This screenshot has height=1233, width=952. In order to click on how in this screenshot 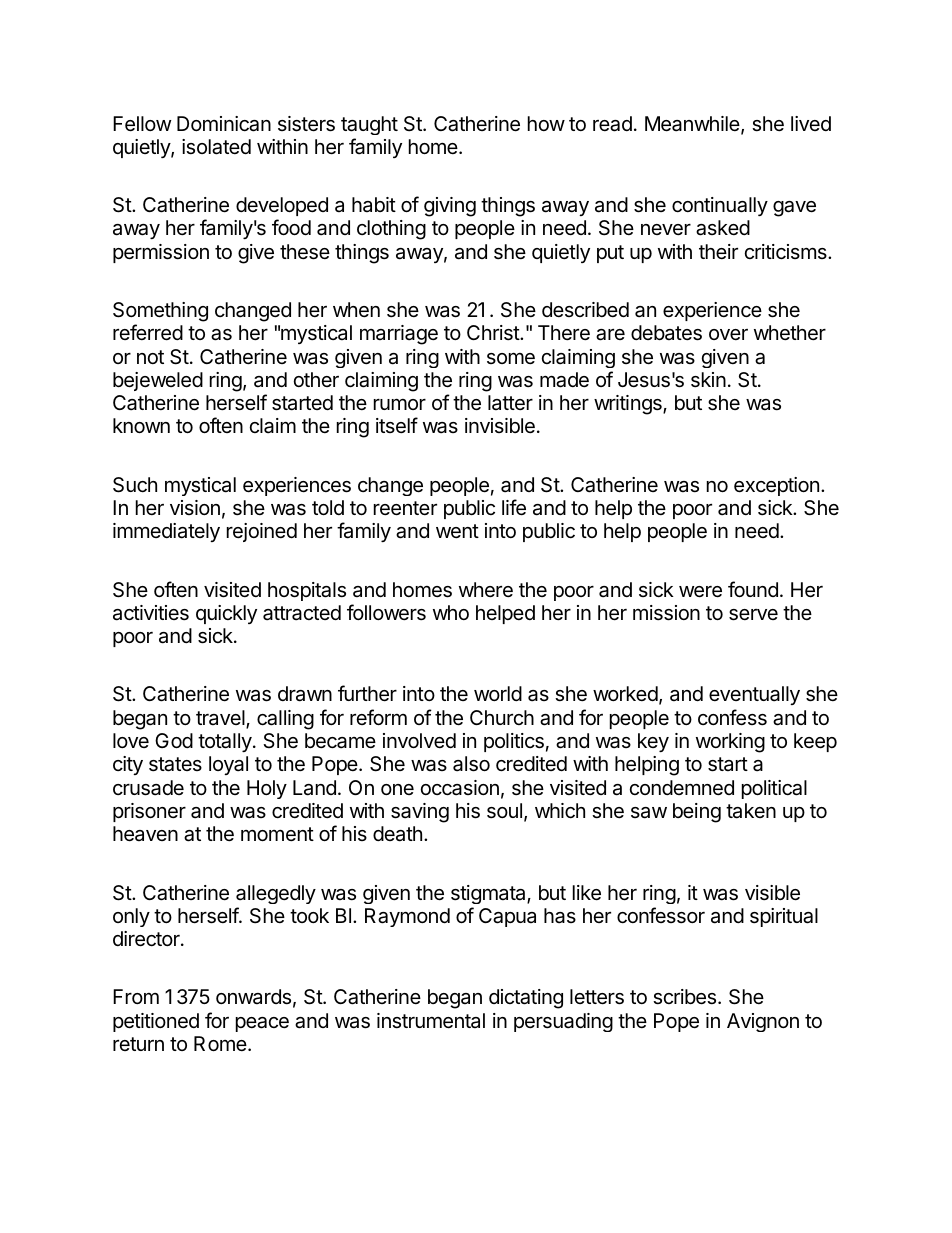, I will do `click(546, 123)`.
